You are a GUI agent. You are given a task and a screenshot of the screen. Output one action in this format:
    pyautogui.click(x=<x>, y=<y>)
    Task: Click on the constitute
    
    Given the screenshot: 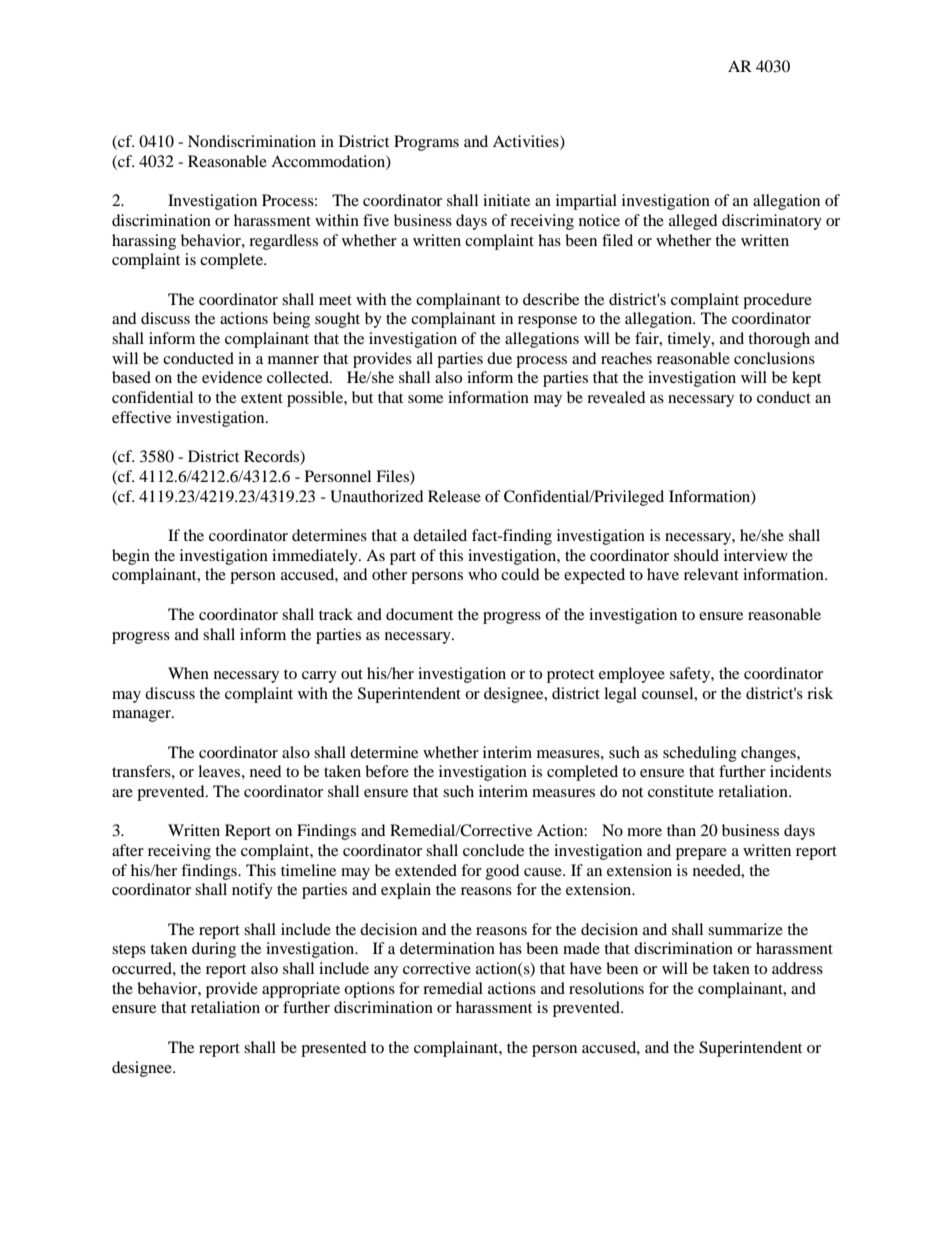 What is the action you would take?
    pyautogui.click(x=681, y=791)
